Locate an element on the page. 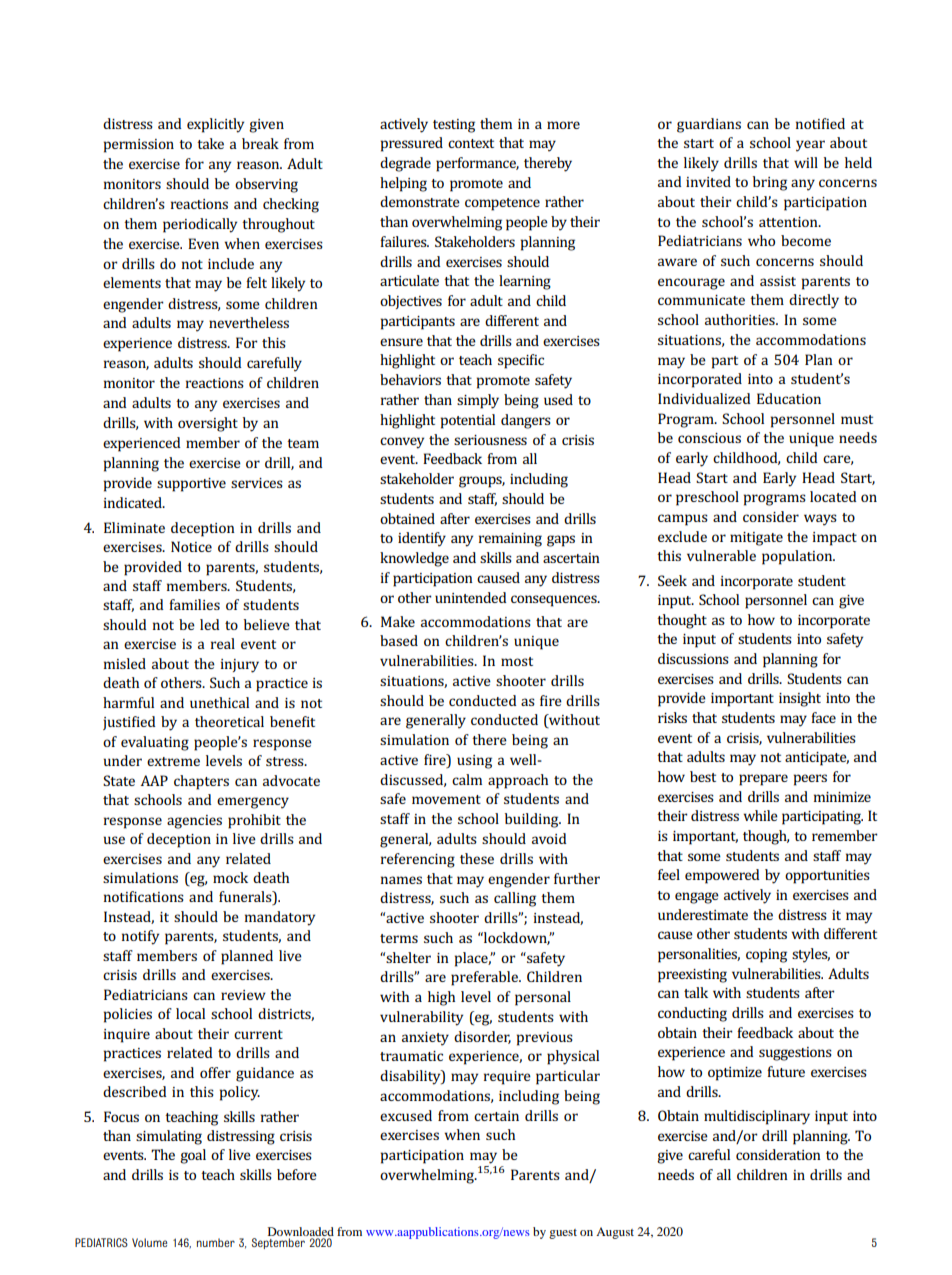 Image resolution: width=952 pixels, height=1275 pixels. number is located at coordinates (216, 1242).
